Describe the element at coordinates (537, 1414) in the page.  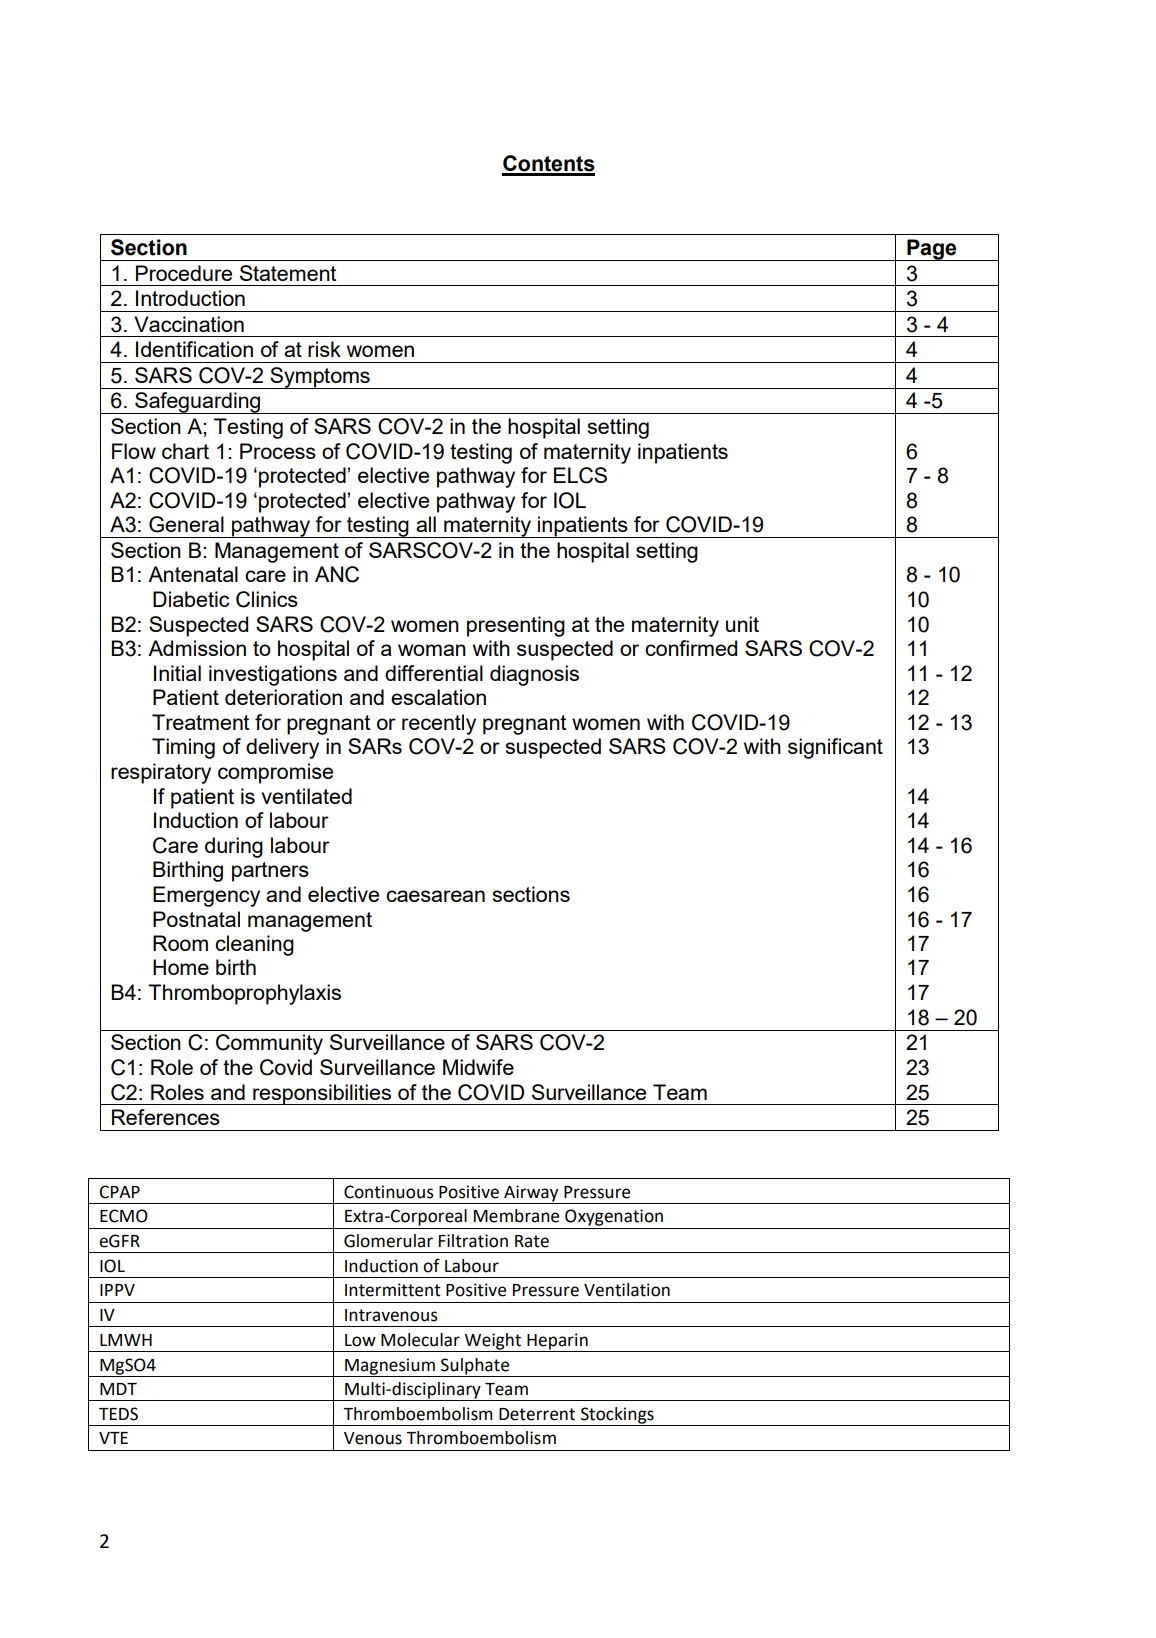
I see `Deterrent` at that location.
